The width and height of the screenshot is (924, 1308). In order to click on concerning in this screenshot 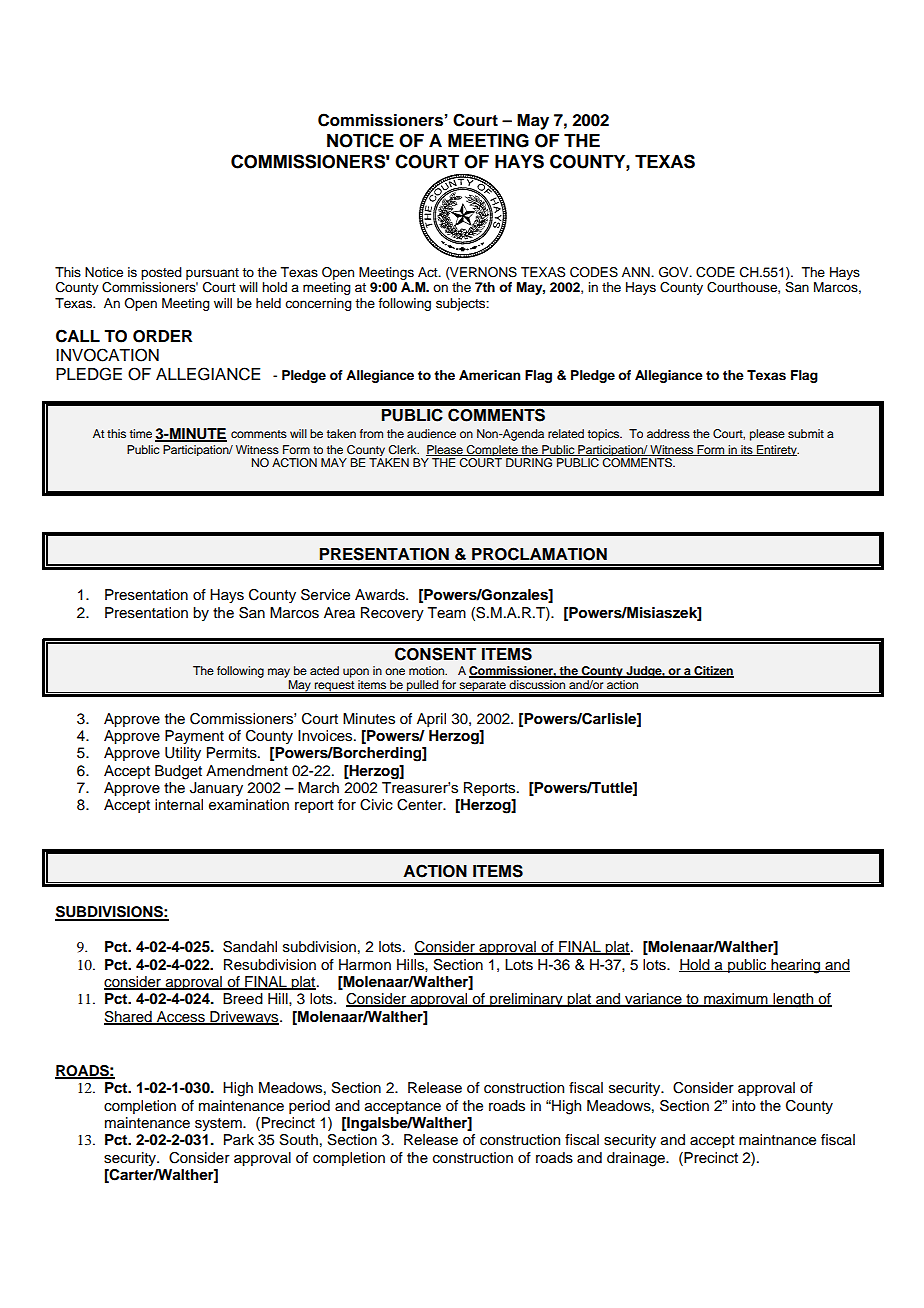, I will do `click(318, 304)`.
